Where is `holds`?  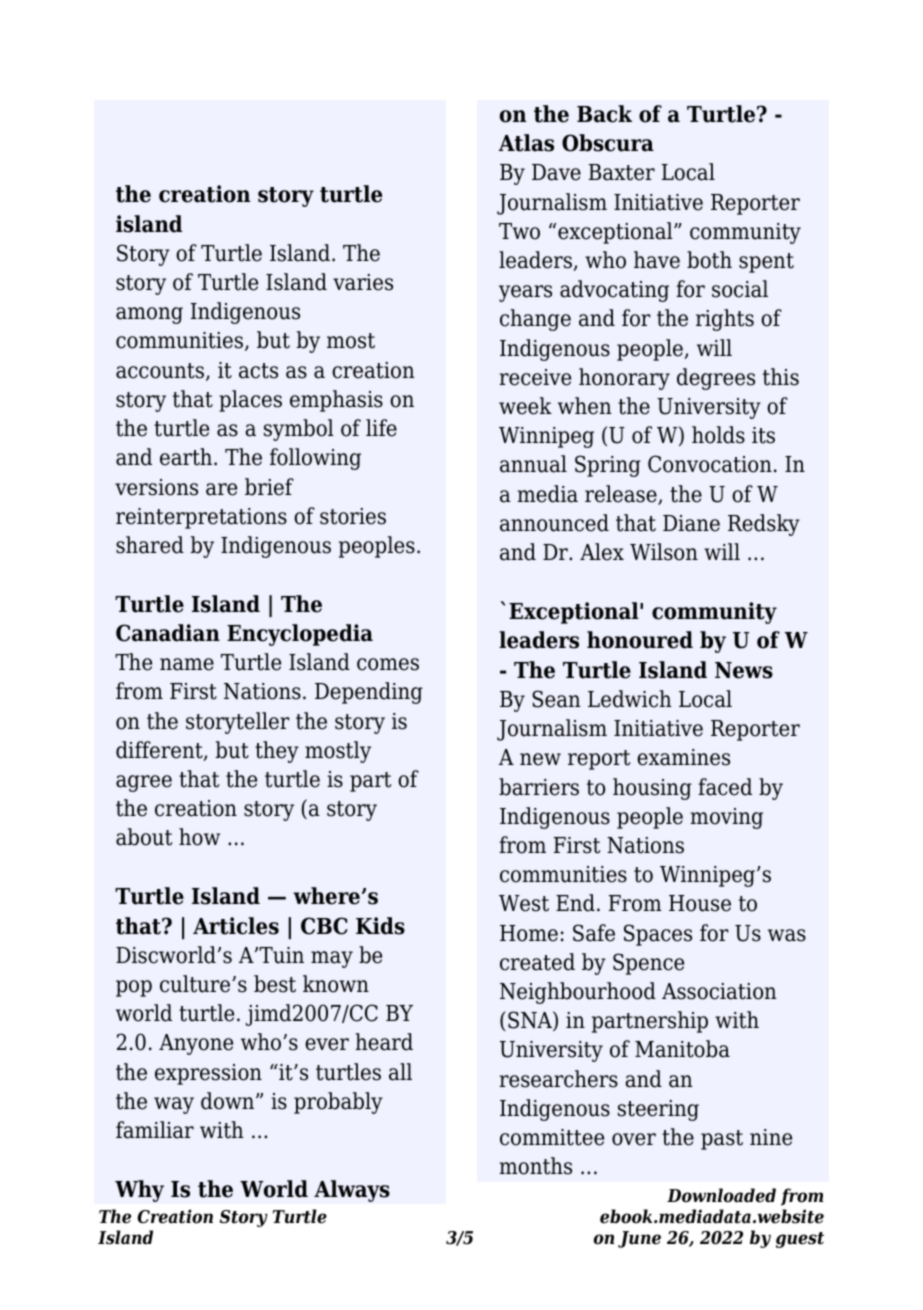
holds is located at coordinates (718, 435).
